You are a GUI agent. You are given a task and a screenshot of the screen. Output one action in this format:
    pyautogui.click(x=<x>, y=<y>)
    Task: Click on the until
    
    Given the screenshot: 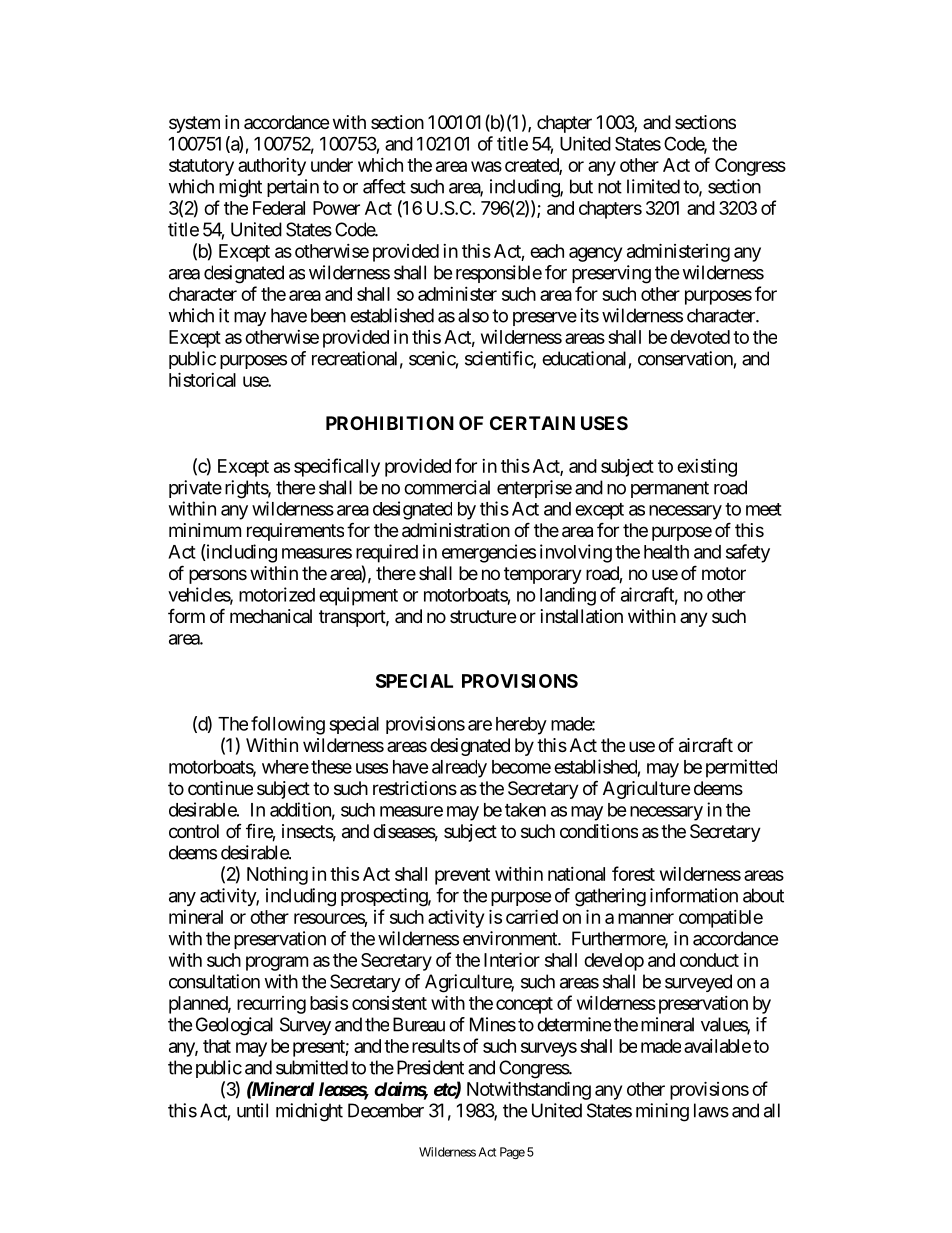 What is the action you would take?
    pyautogui.click(x=252, y=1110)
